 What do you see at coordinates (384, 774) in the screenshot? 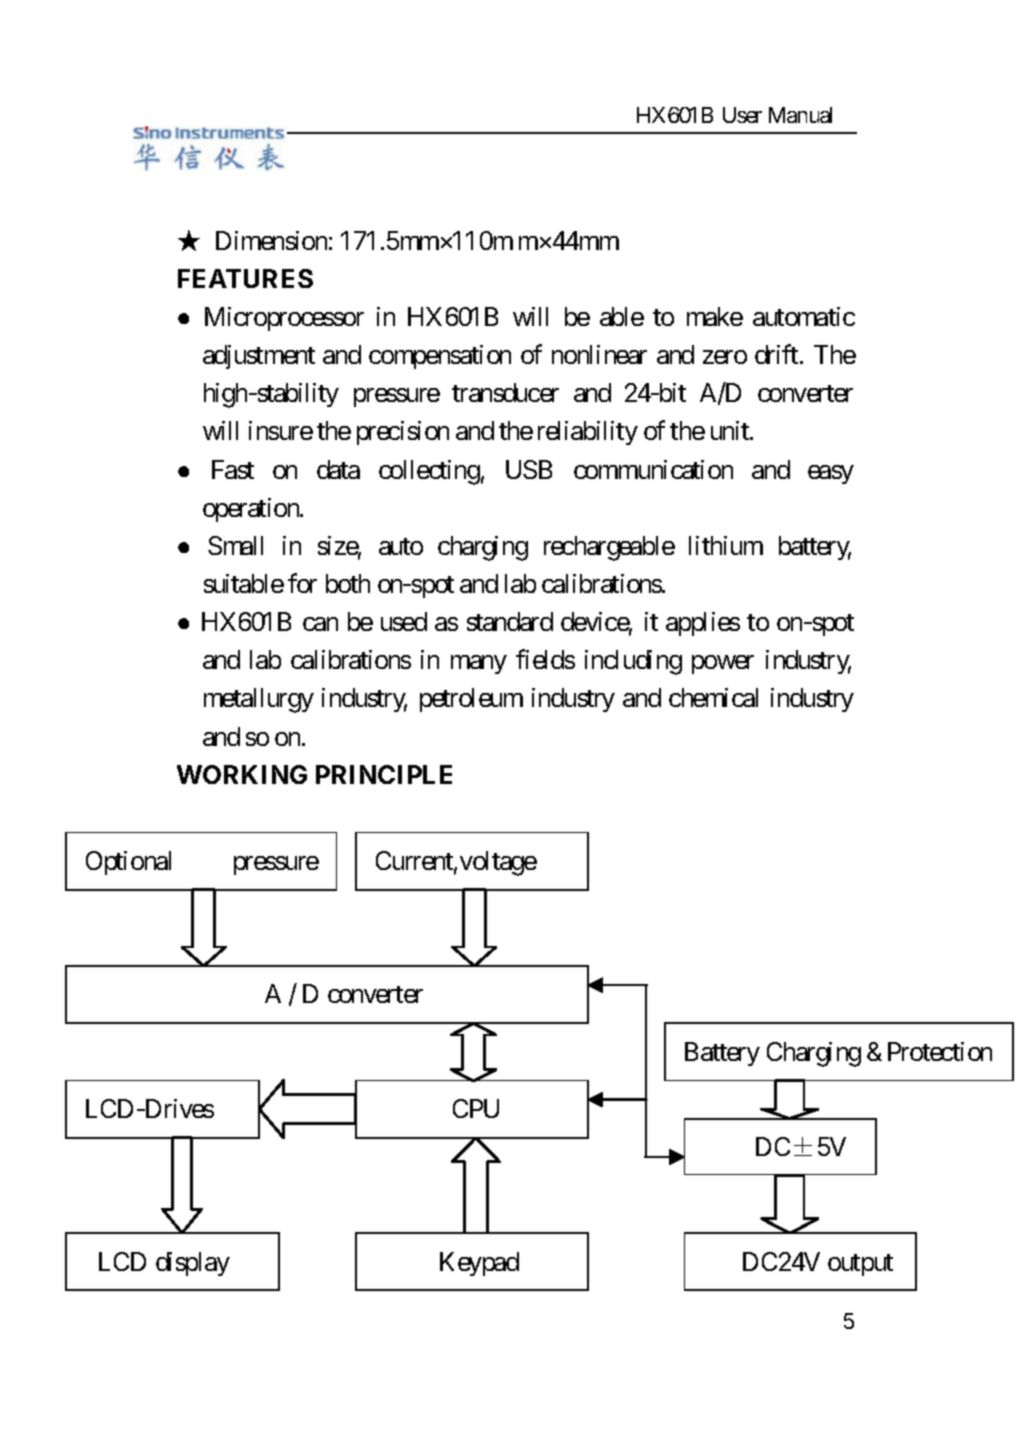
I see `PRINCIPLE` at bounding box center [384, 774].
